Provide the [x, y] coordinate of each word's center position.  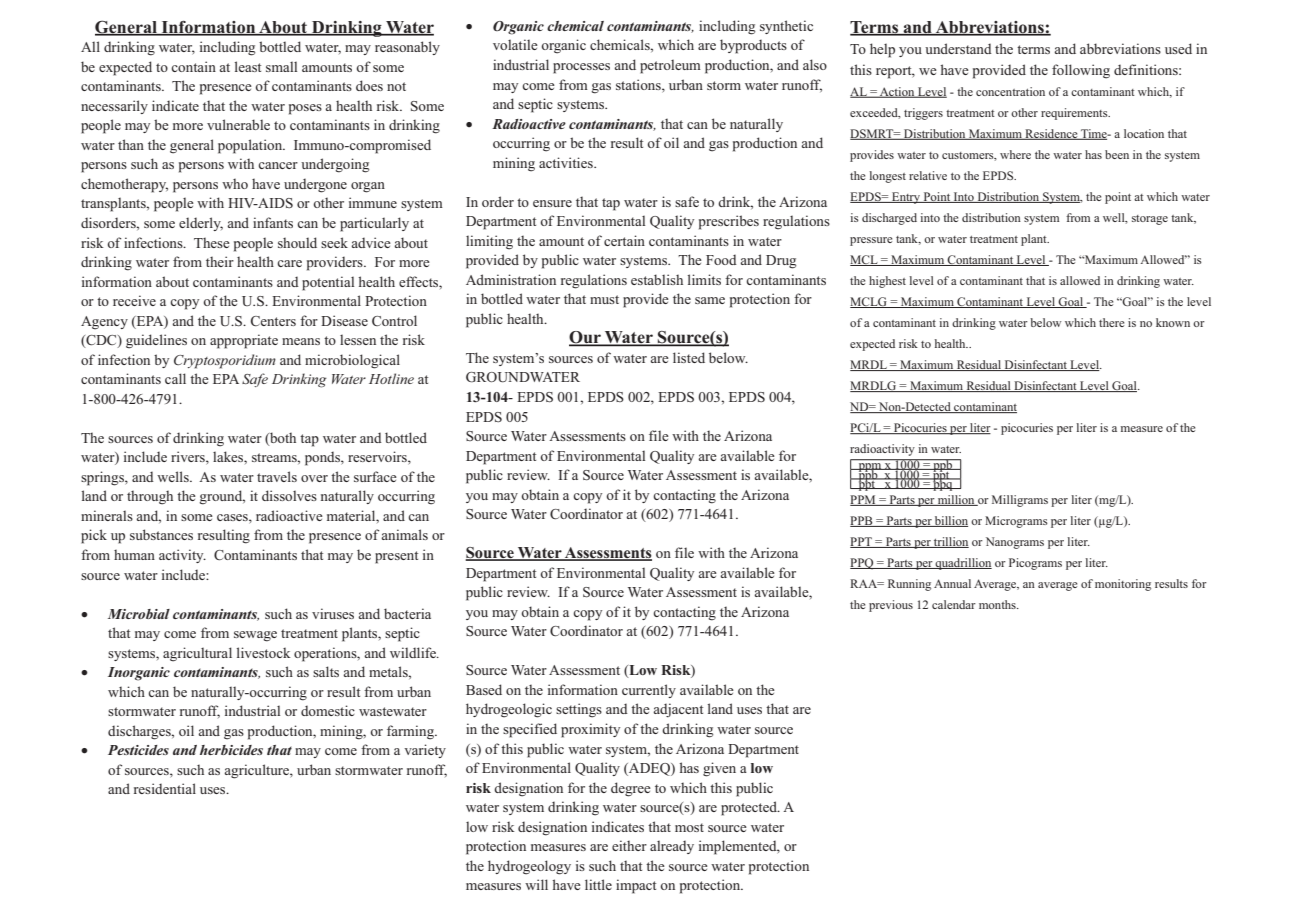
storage [1150, 220]
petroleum [670, 67]
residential [165, 788]
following [1081, 71]
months [998, 604]
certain [624, 240]
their [220, 261]
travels [277, 476]
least [248, 66]
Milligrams [1020, 501]
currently [649, 691]
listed [689, 357]
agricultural [197, 654]
